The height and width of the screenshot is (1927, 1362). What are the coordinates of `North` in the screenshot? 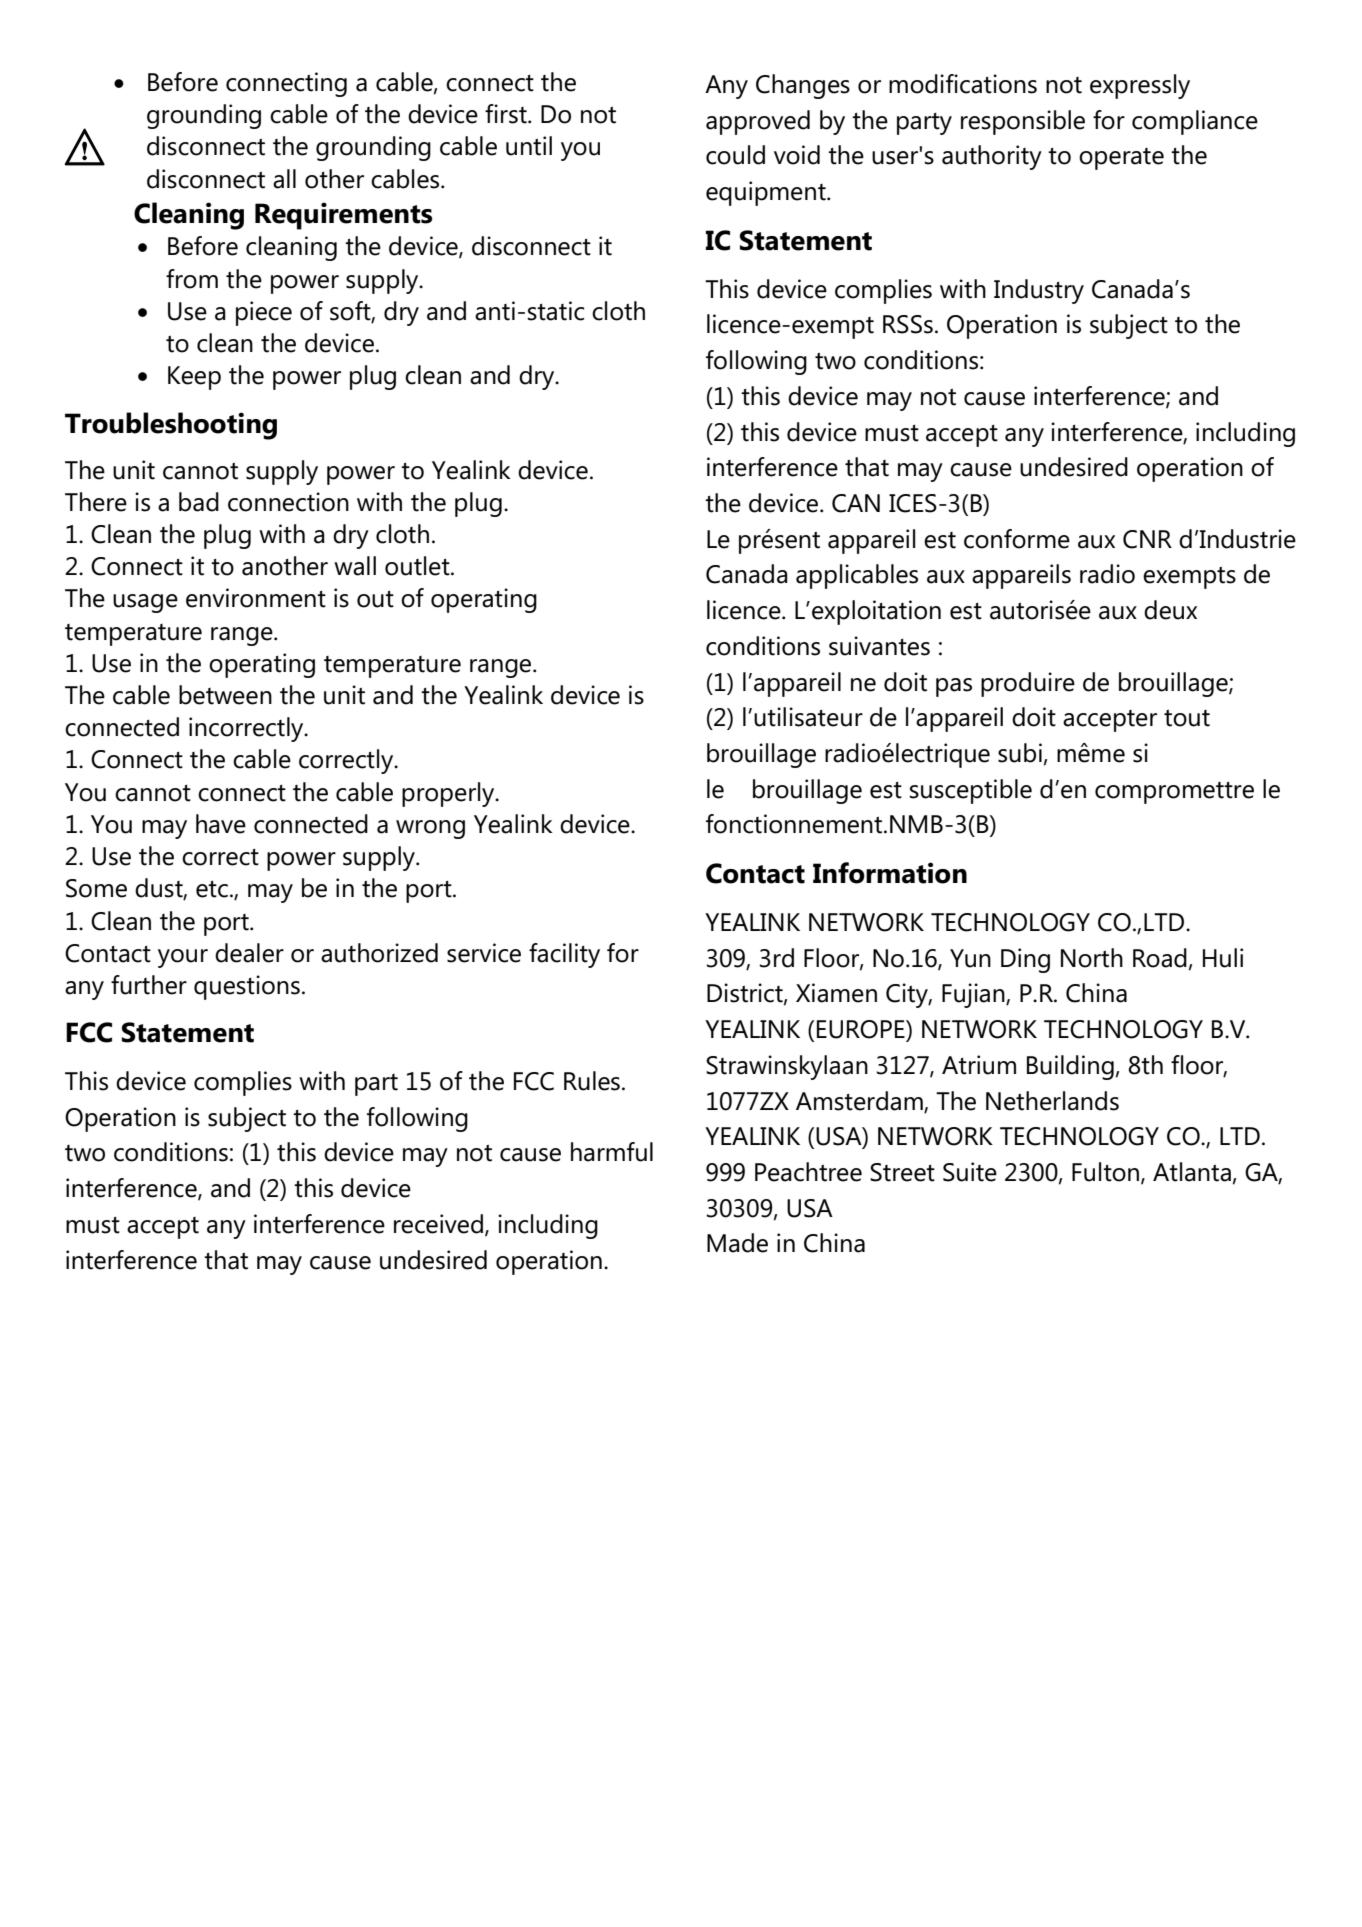 It's located at (1092, 958).
